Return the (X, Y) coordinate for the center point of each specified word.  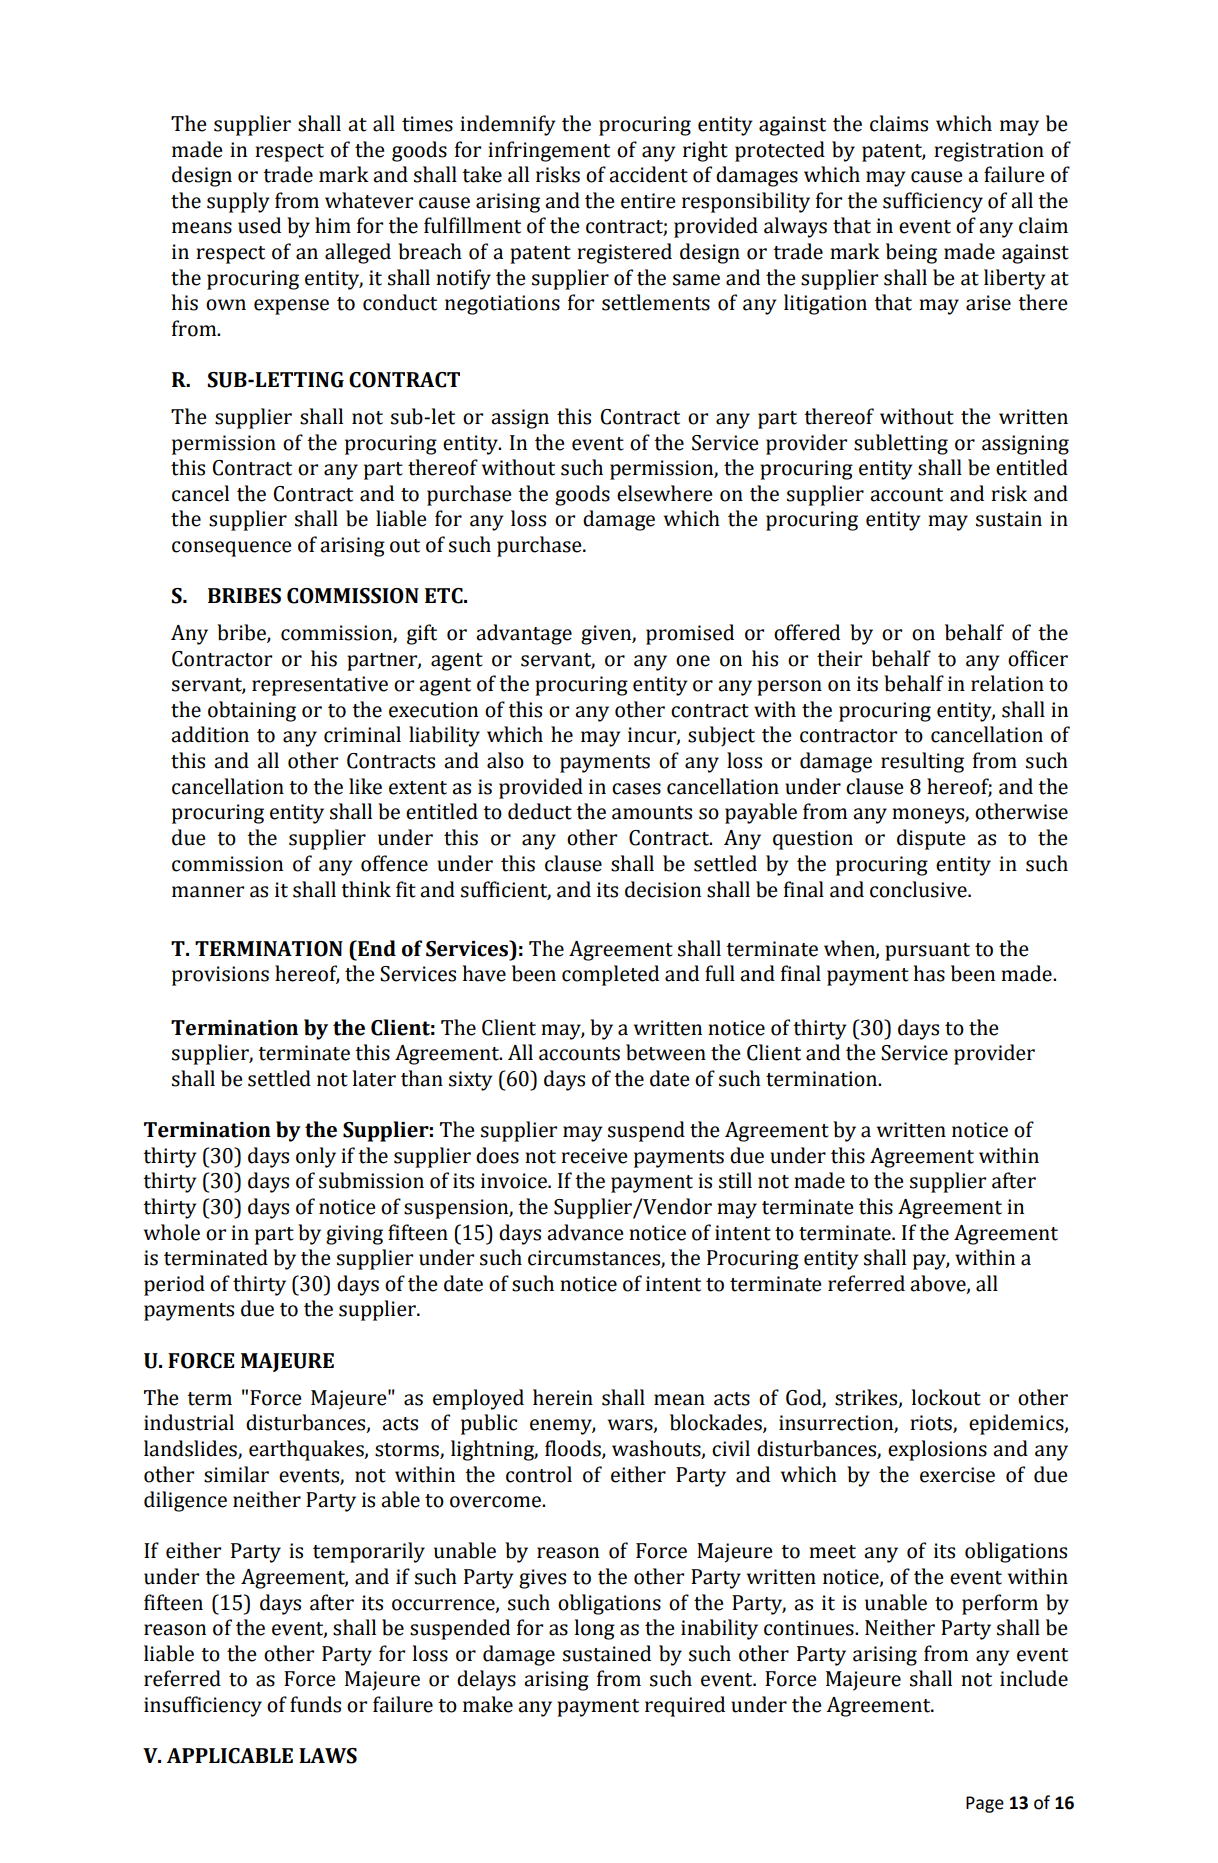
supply (238, 202)
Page (985, 1804)
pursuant (927, 952)
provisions (220, 976)
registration (989, 152)
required (685, 1706)
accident (648, 174)
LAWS (328, 1756)
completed (610, 975)
